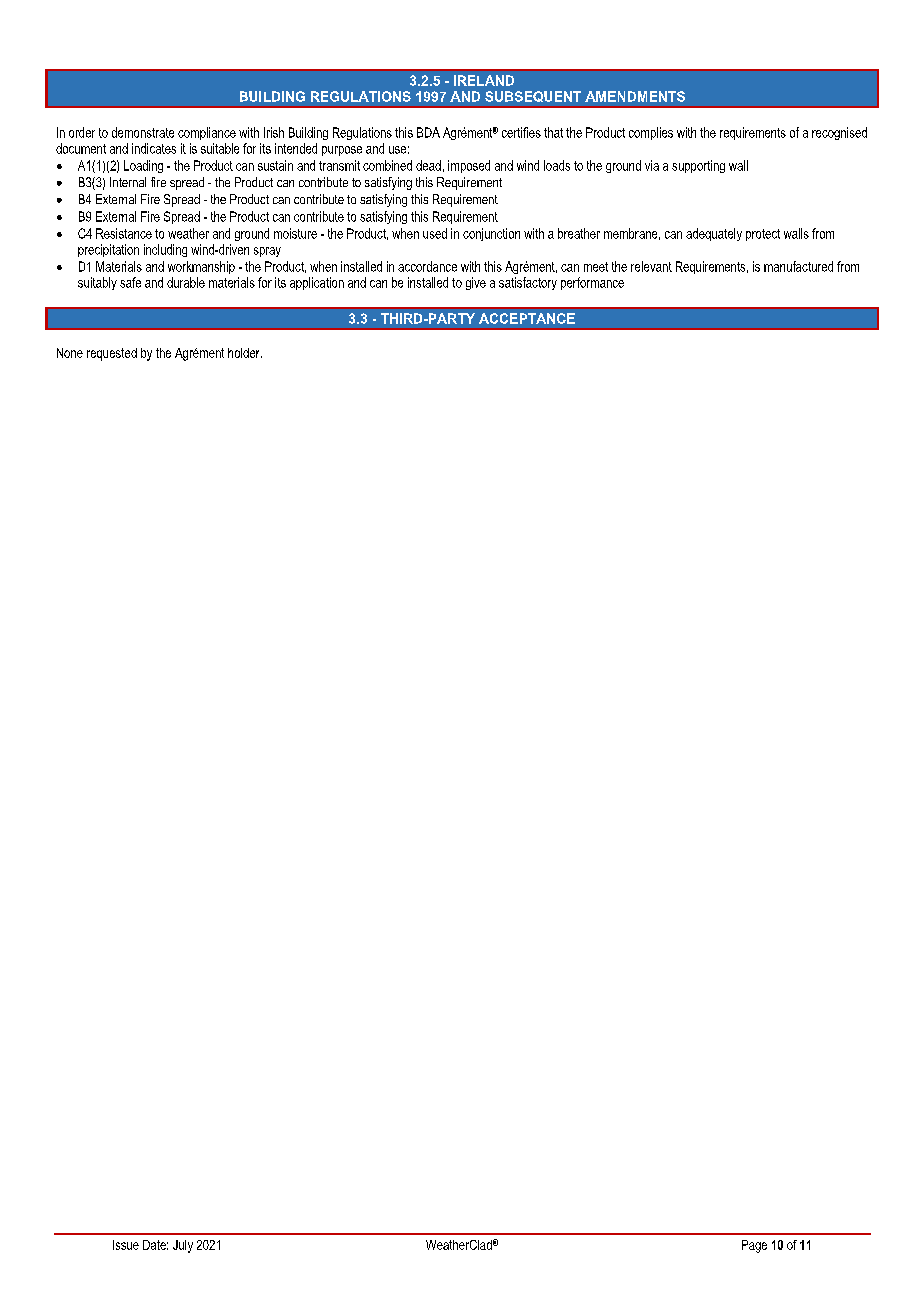 The image size is (924, 1308). Describe the element at coordinates (70, 353) in the screenshot. I see `None` at that location.
